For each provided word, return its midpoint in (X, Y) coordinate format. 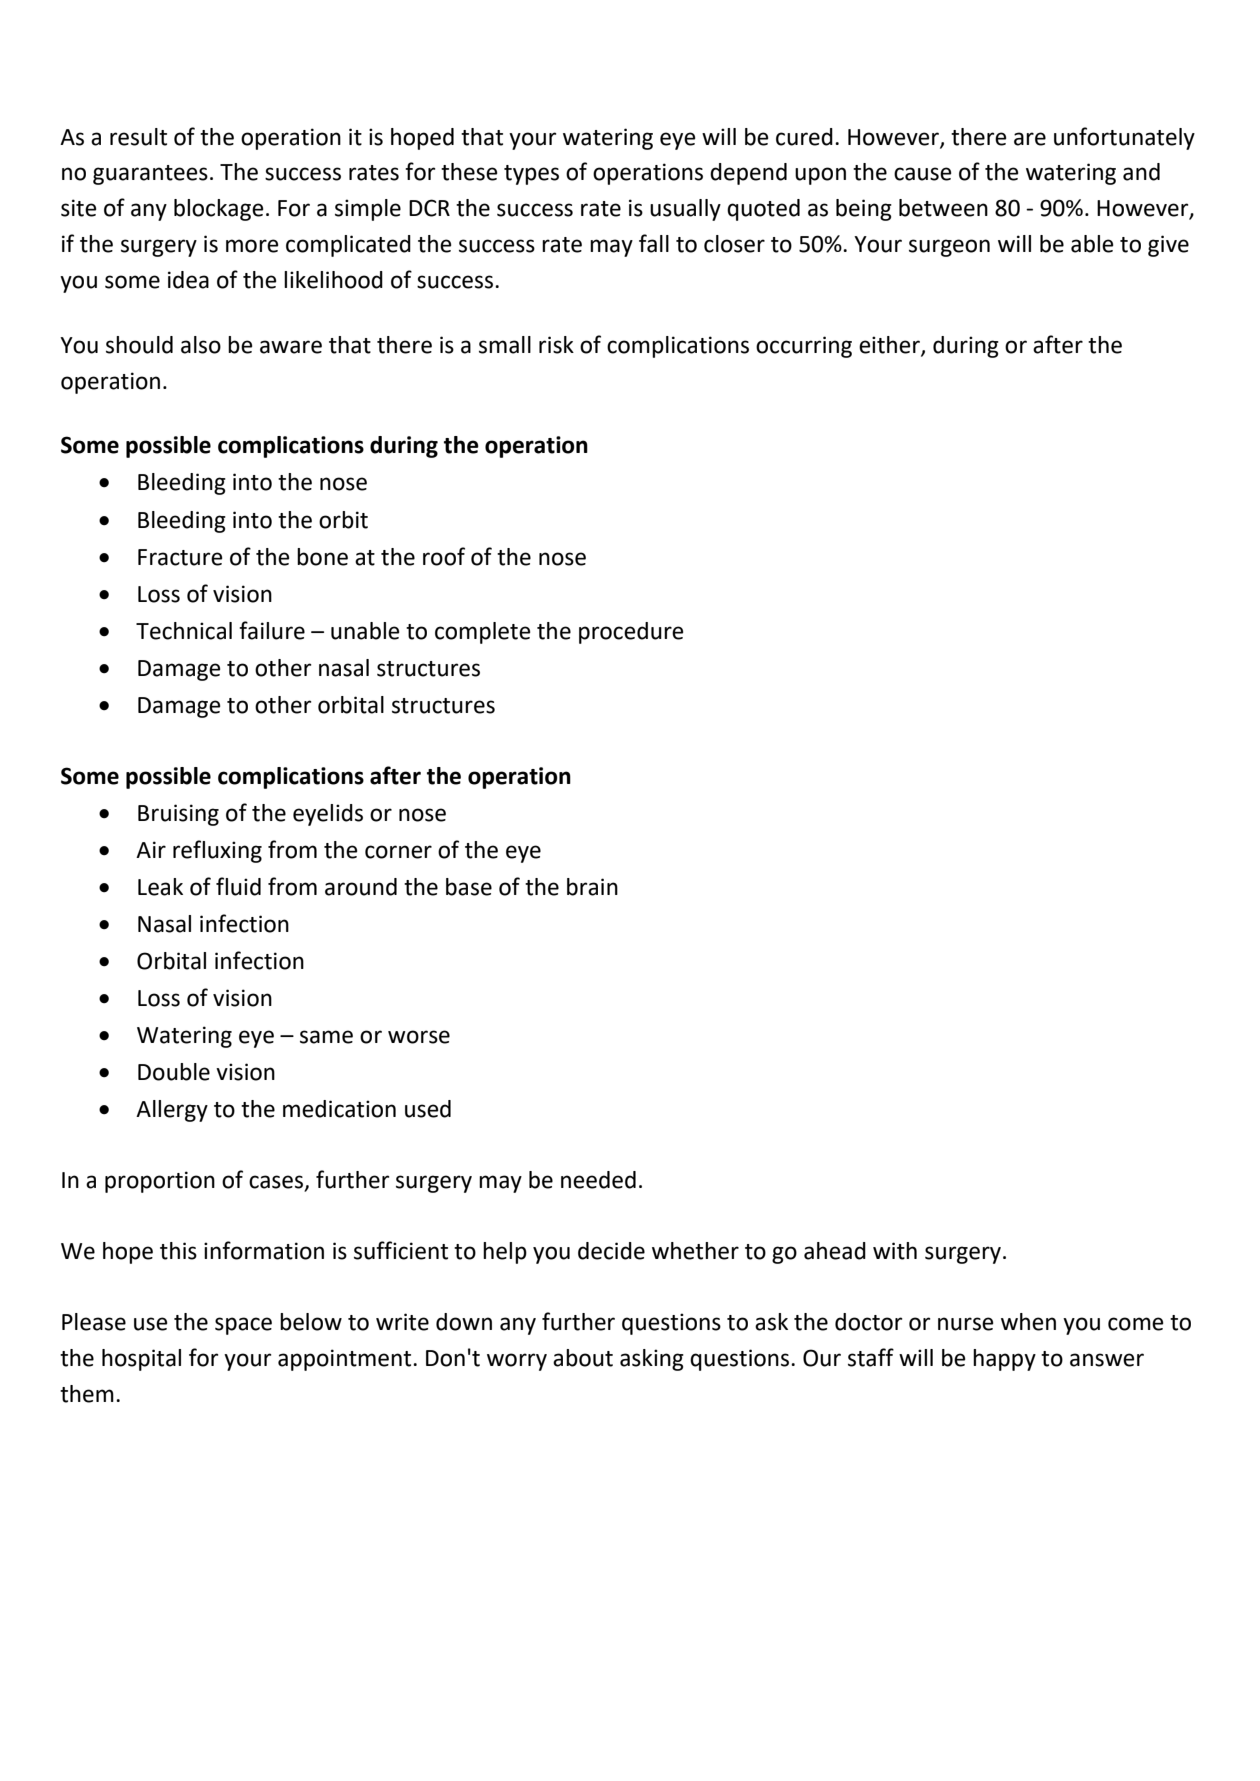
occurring (804, 347)
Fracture (180, 557)
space (243, 1326)
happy (1004, 1360)
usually (685, 210)
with (895, 1251)
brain (592, 887)
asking (652, 1360)
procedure (631, 633)
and (1141, 172)
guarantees (150, 175)
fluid (238, 886)
